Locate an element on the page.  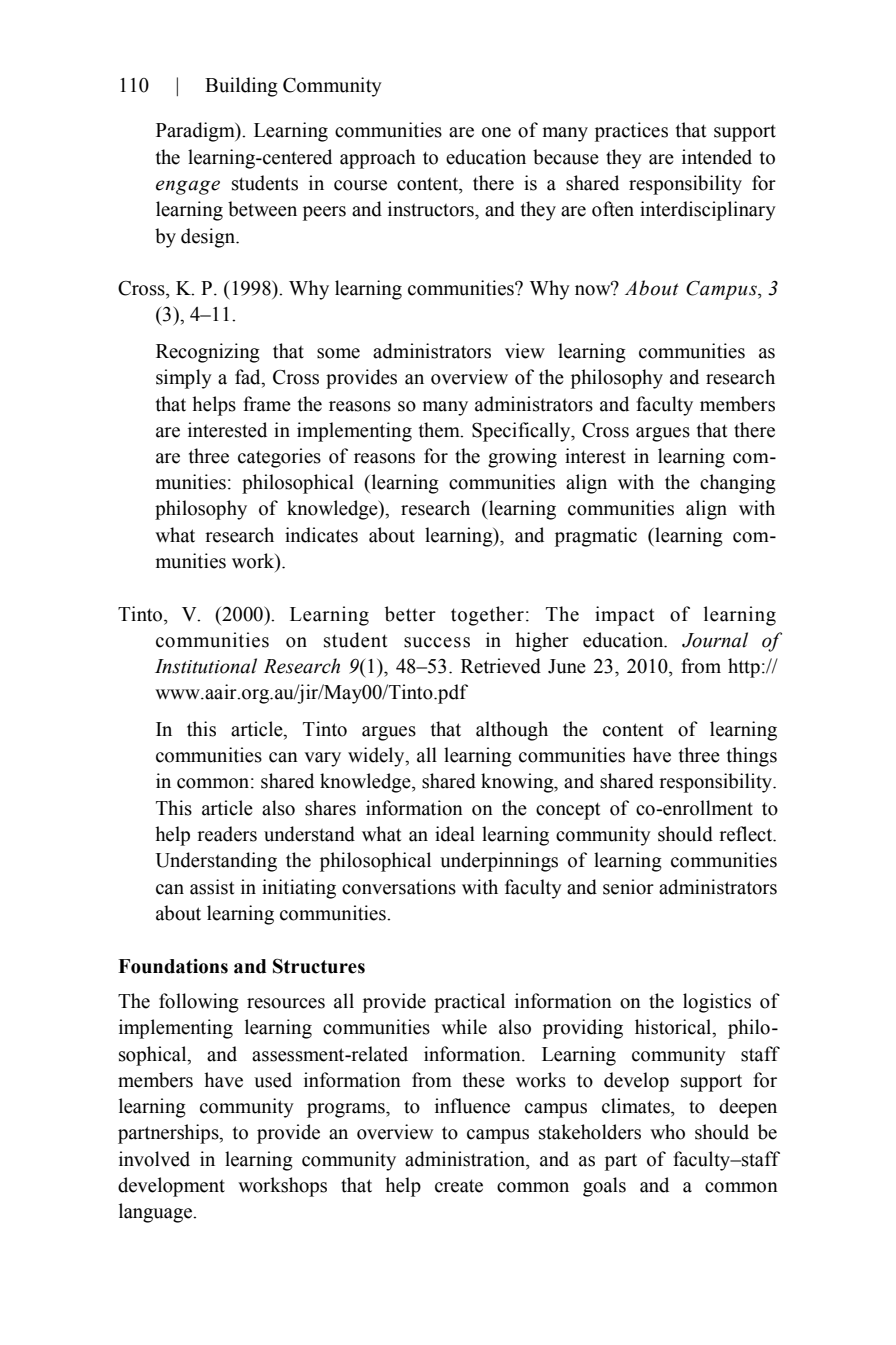
Building is located at coordinates (241, 87).
